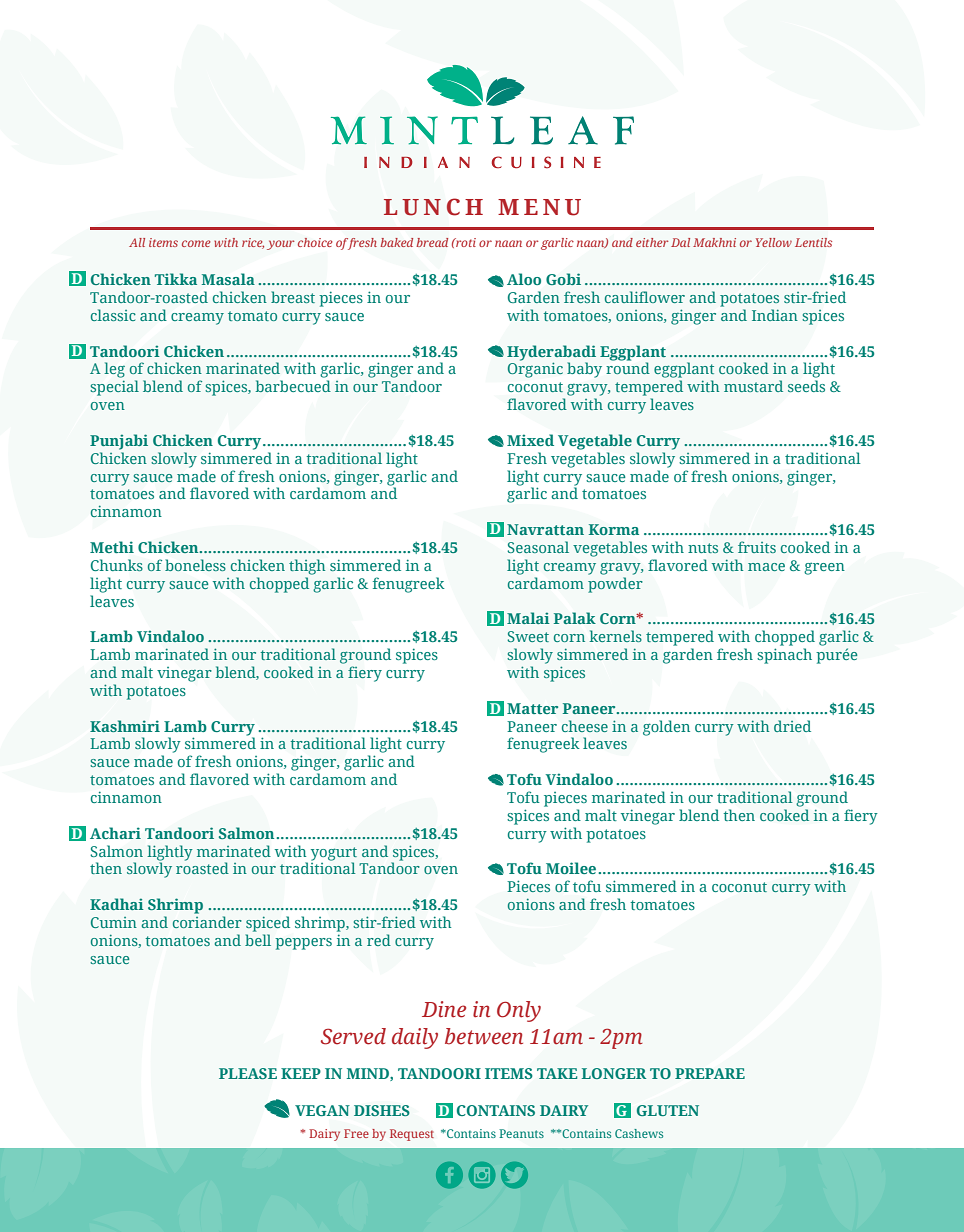  Describe the element at coordinates (465, 242) in the page. I see `roti` at that location.
